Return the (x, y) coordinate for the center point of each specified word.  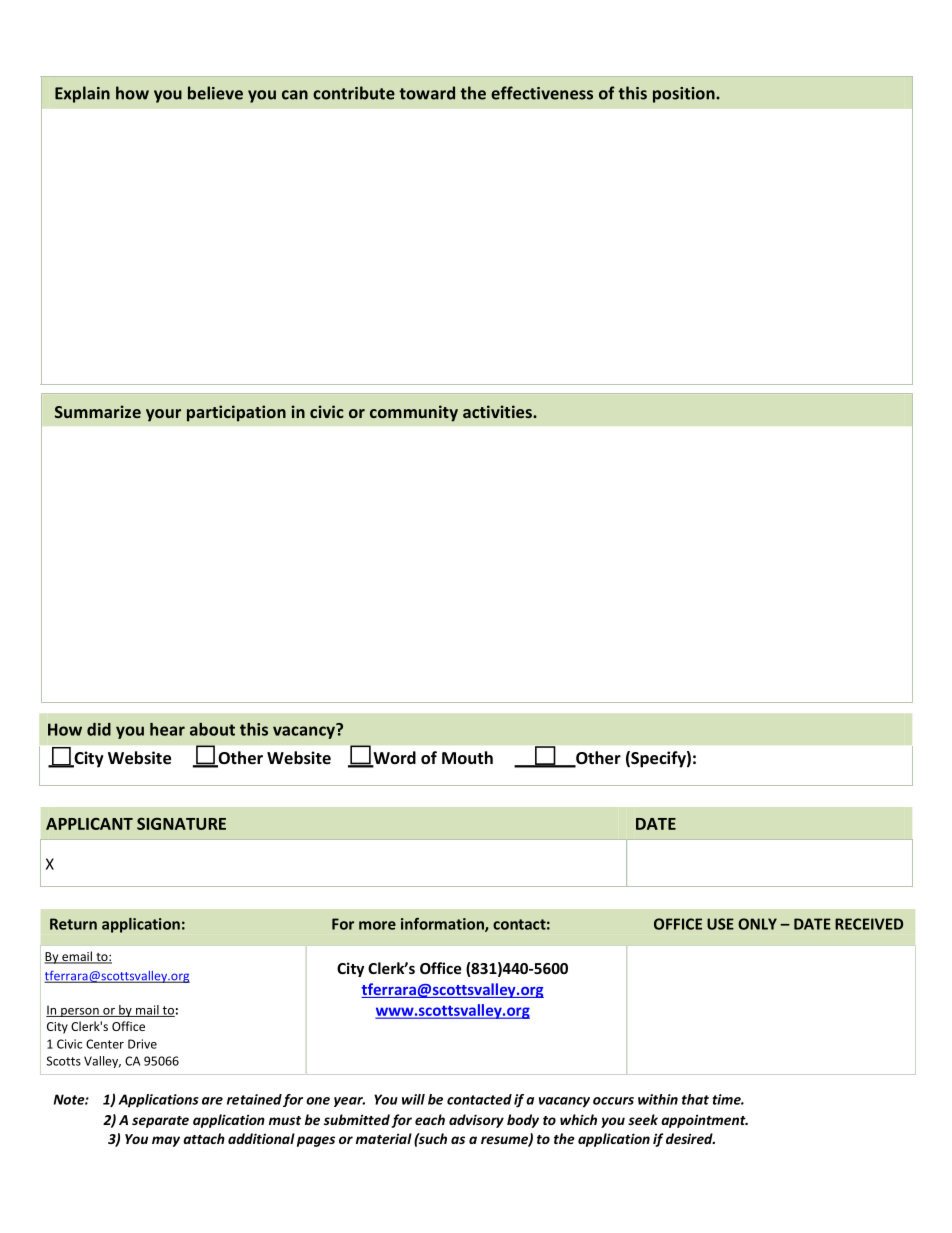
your (163, 415)
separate (160, 1122)
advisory (476, 1121)
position (685, 95)
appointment (704, 1121)
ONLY (757, 924)
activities (498, 411)
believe (215, 93)
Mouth (467, 757)
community (414, 413)
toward (427, 93)
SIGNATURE (181, 823)
